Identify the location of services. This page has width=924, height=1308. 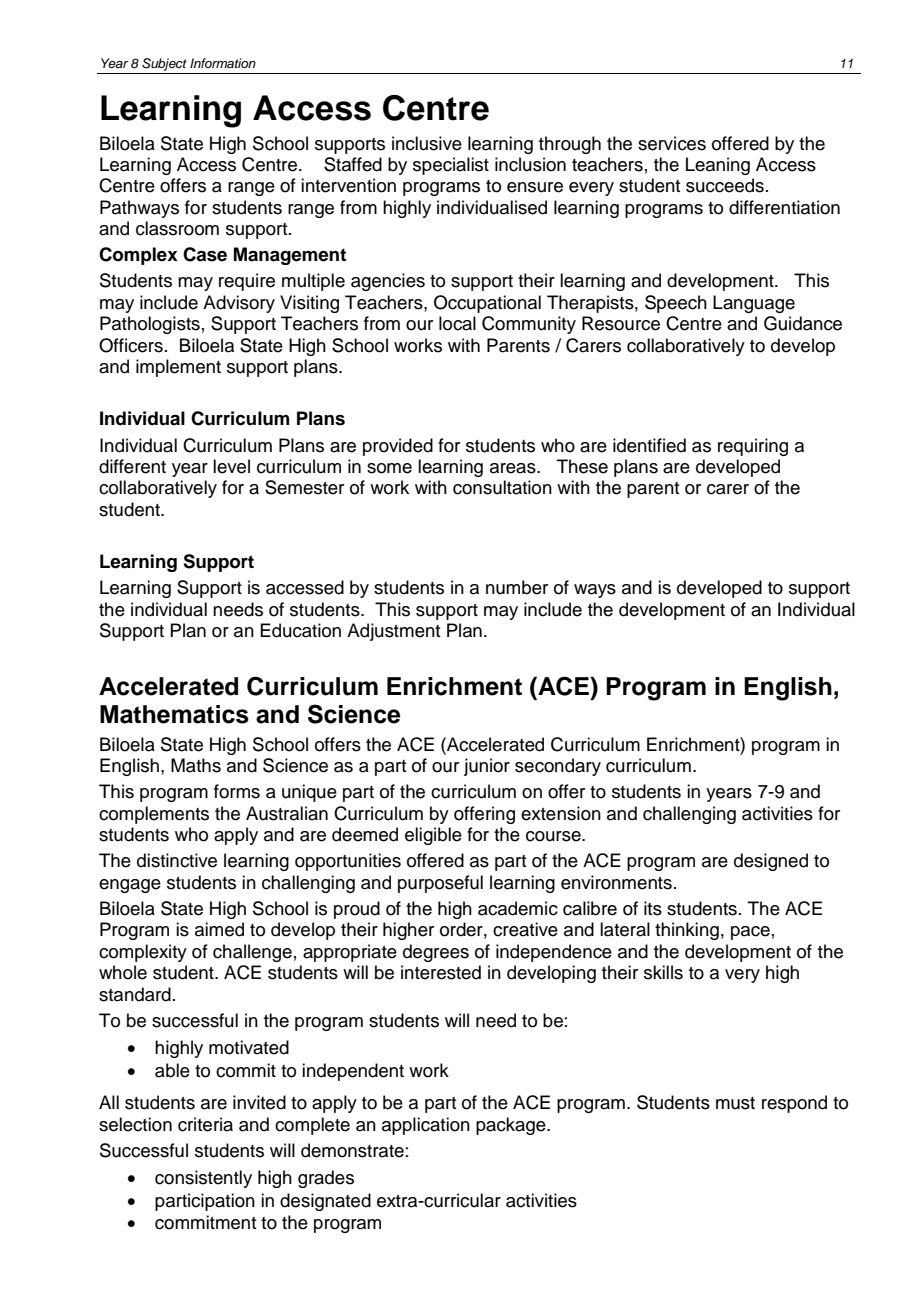
(672, 143).
